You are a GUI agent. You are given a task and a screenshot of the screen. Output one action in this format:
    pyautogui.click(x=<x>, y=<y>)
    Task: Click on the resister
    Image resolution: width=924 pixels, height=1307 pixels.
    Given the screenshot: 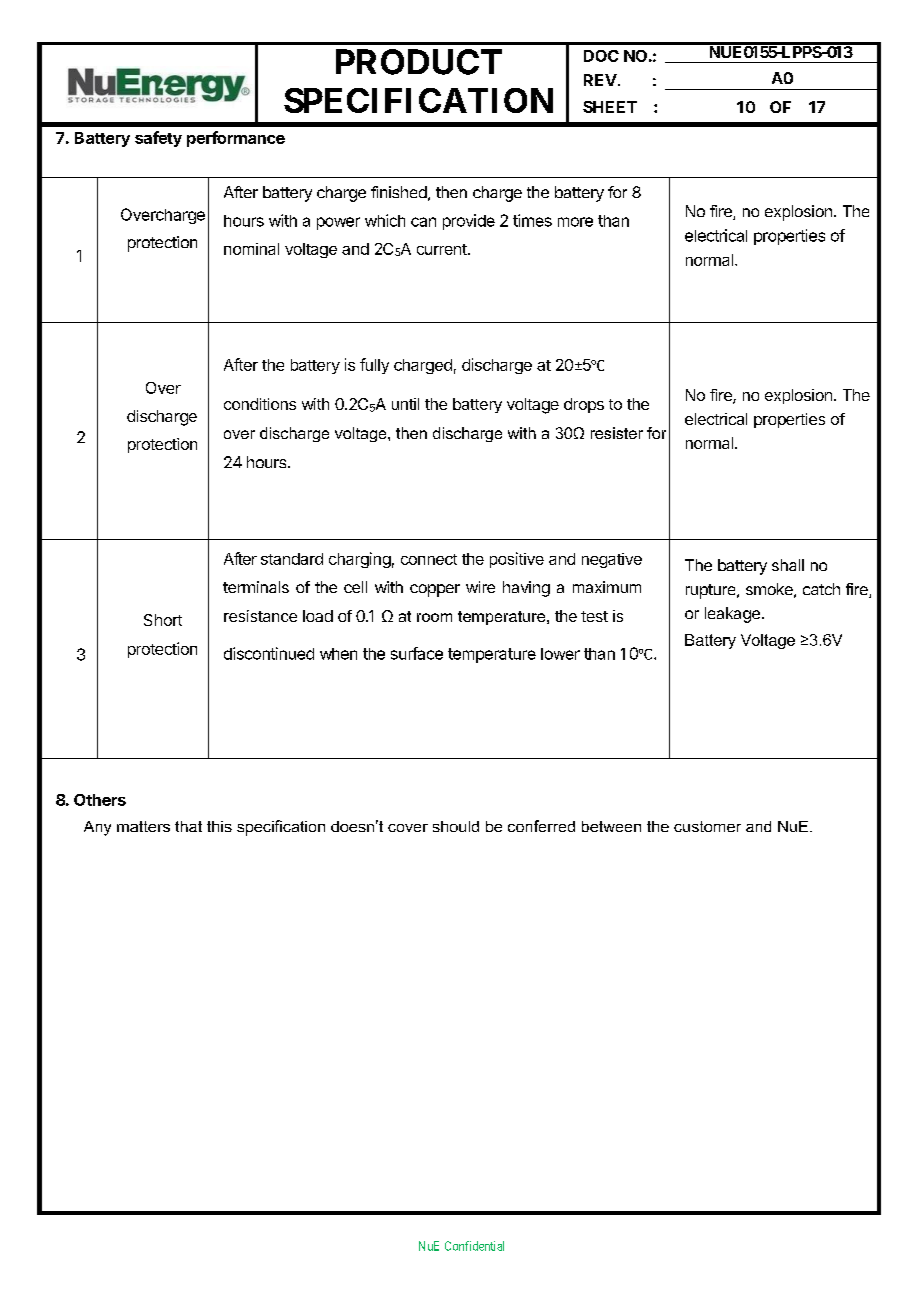 What is the action you would take?
    pyautogui.click(x=617, y=433)
